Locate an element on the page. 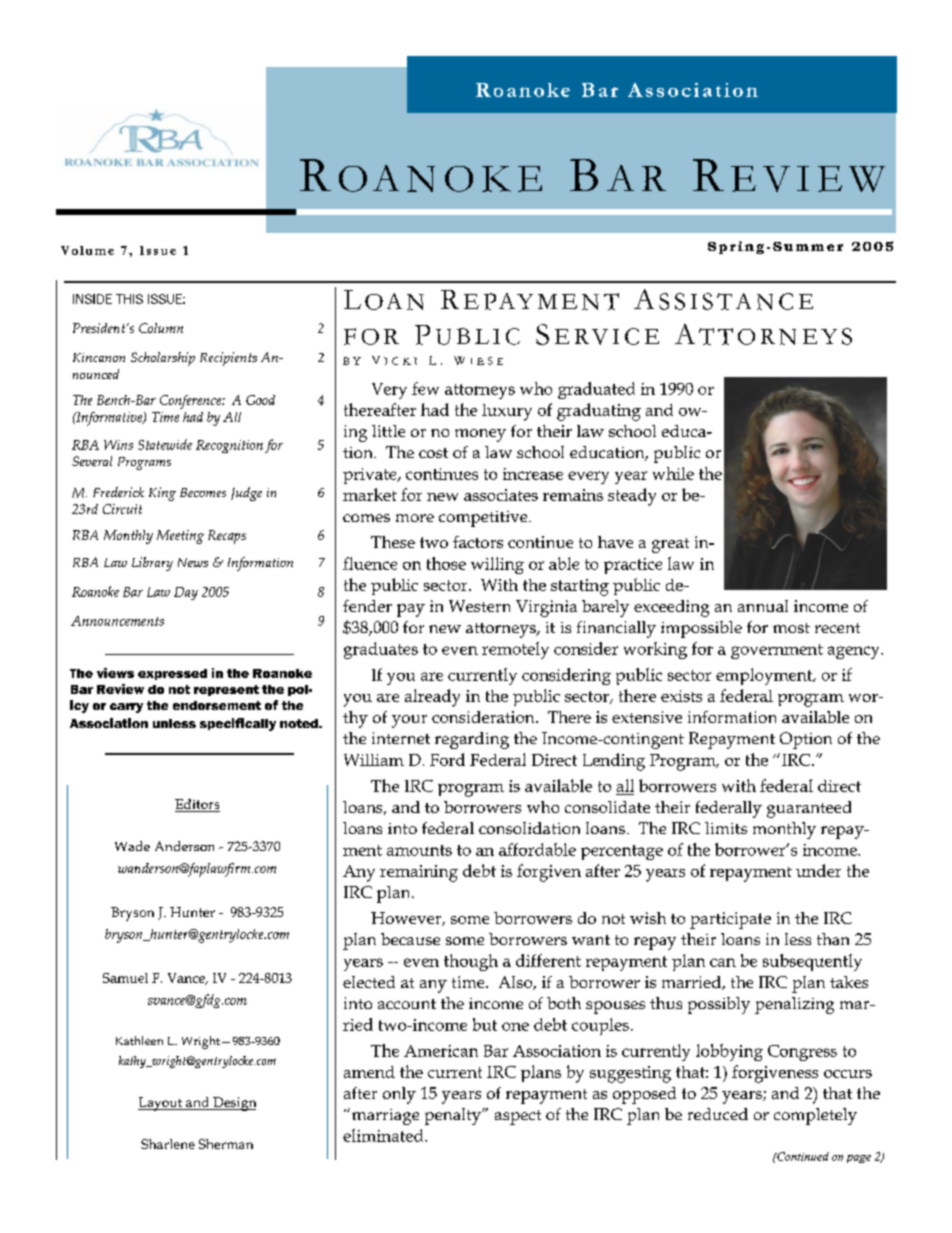  Column is located at coordinates (161, 328).
